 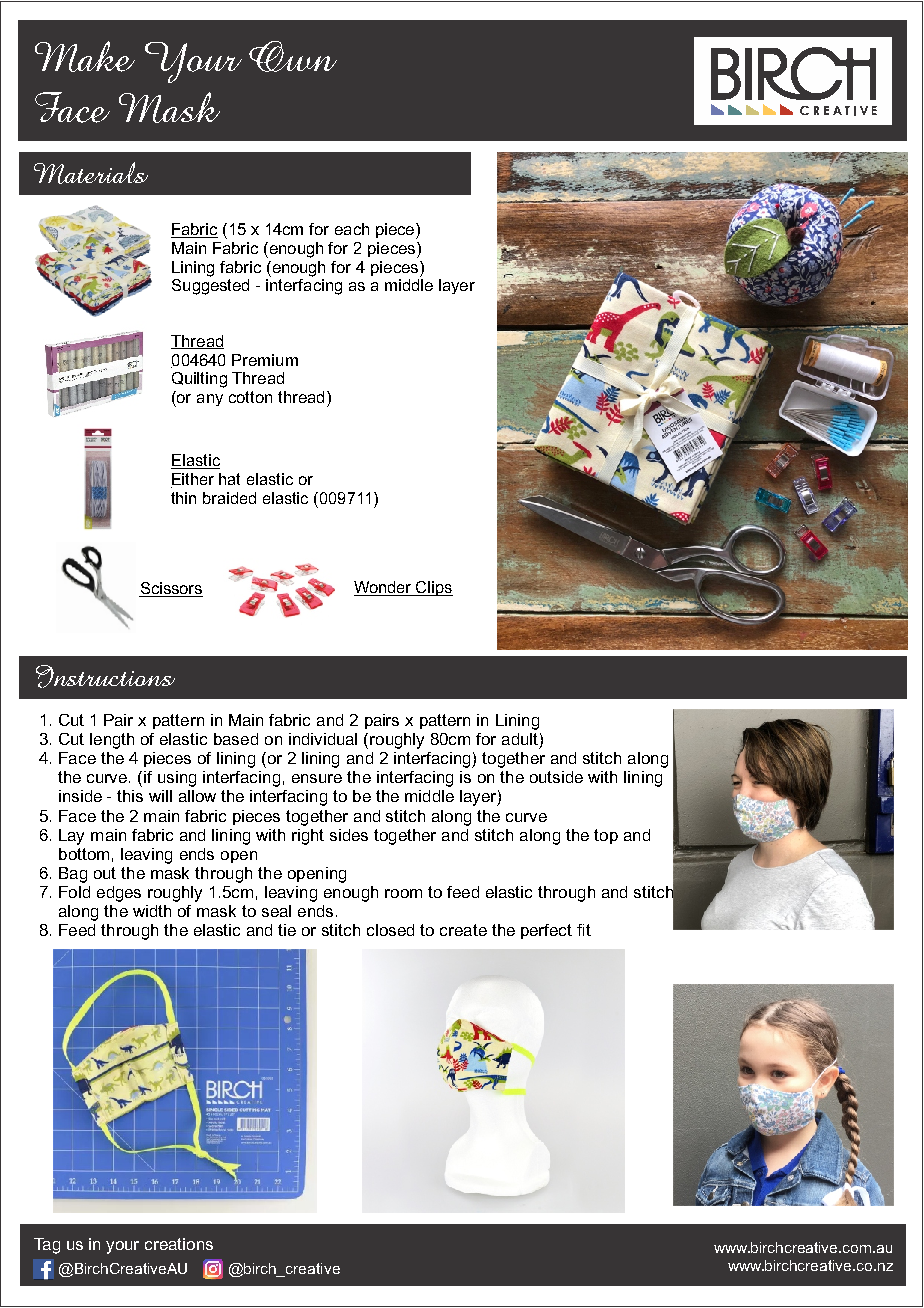 I want to click on creations, so click(x=179, y=1244).
